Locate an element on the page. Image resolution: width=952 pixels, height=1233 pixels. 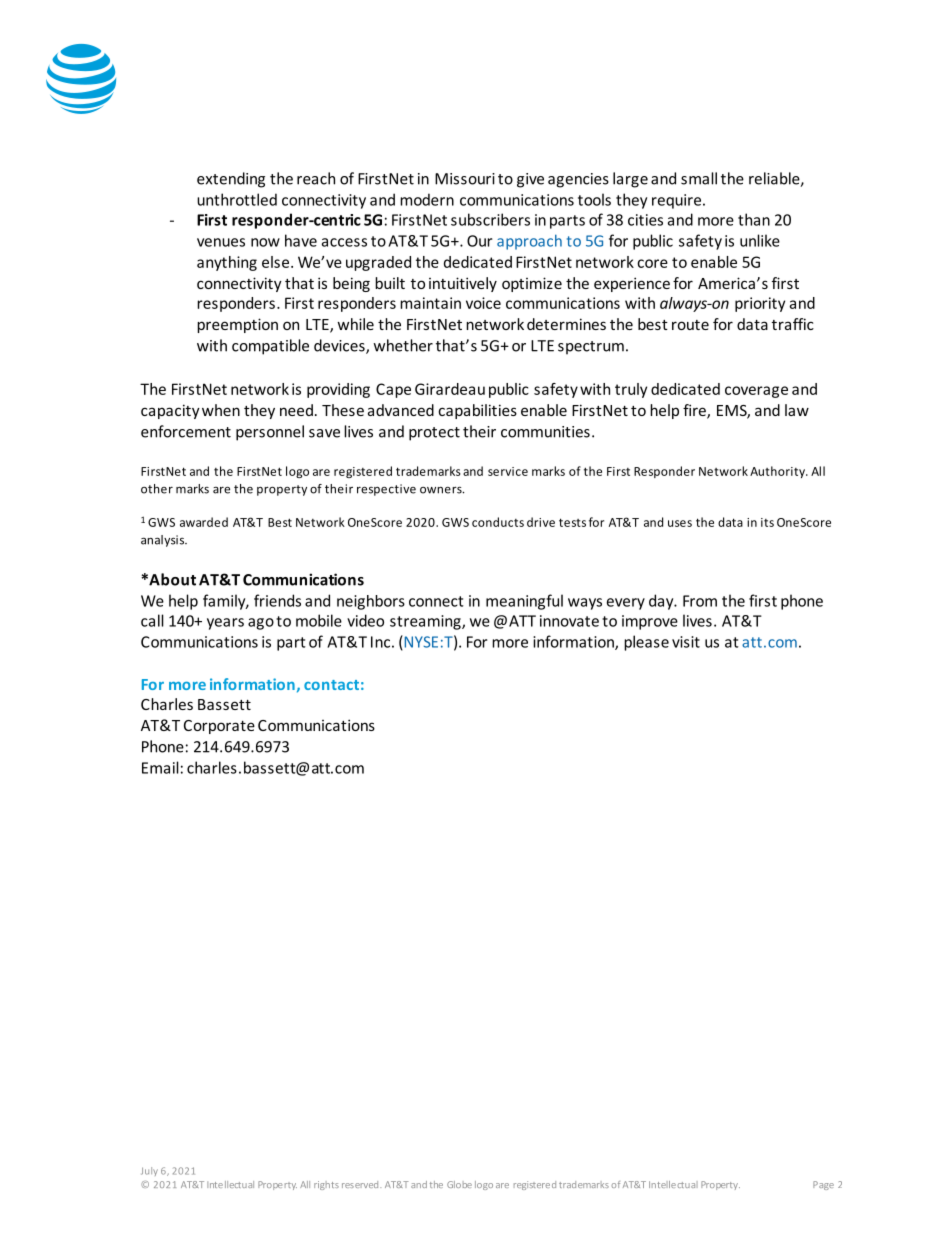
visit is located at coordinates (686, 642).
